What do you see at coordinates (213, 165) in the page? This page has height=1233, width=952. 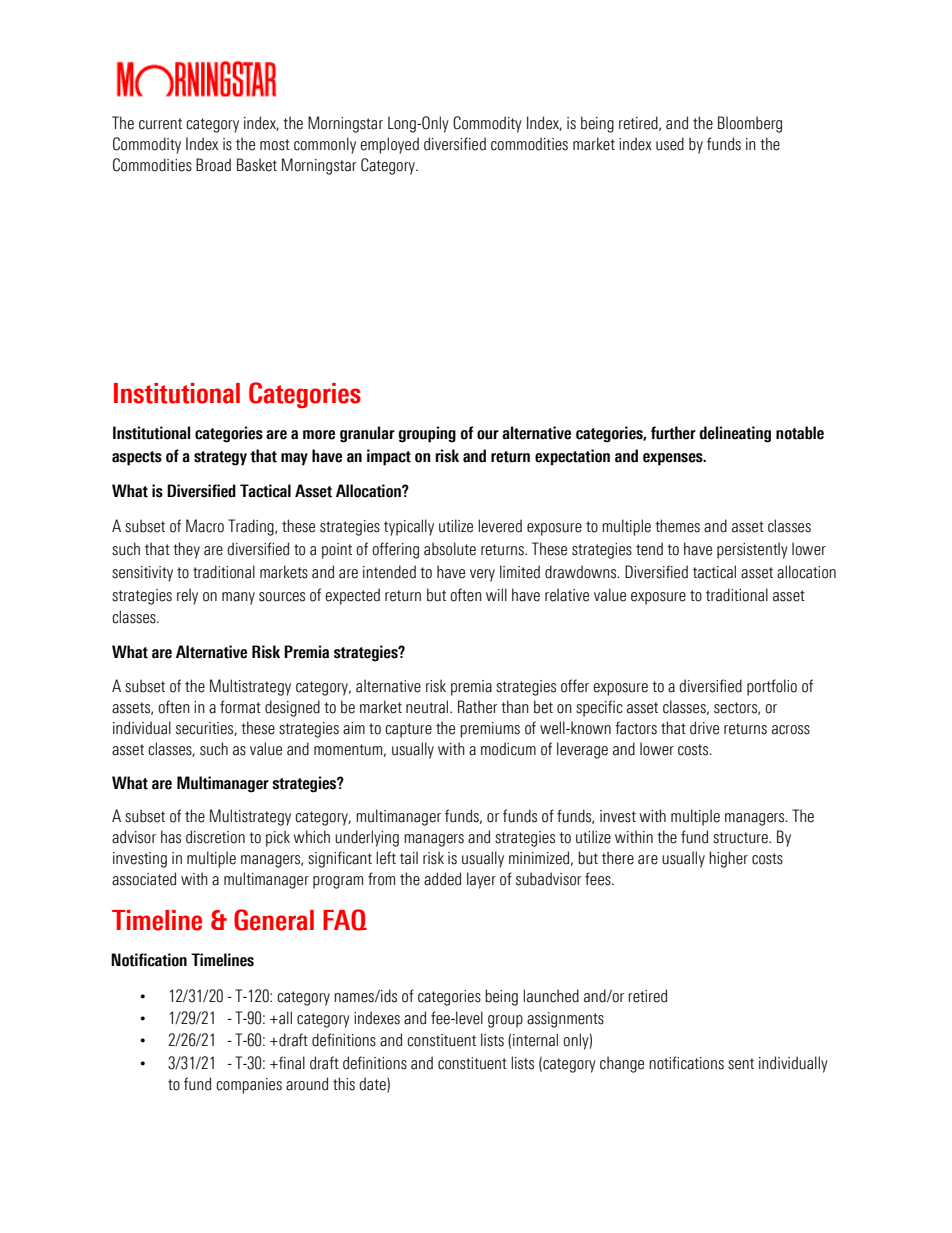 I see `Broad` at bounding box center [213, 165].
